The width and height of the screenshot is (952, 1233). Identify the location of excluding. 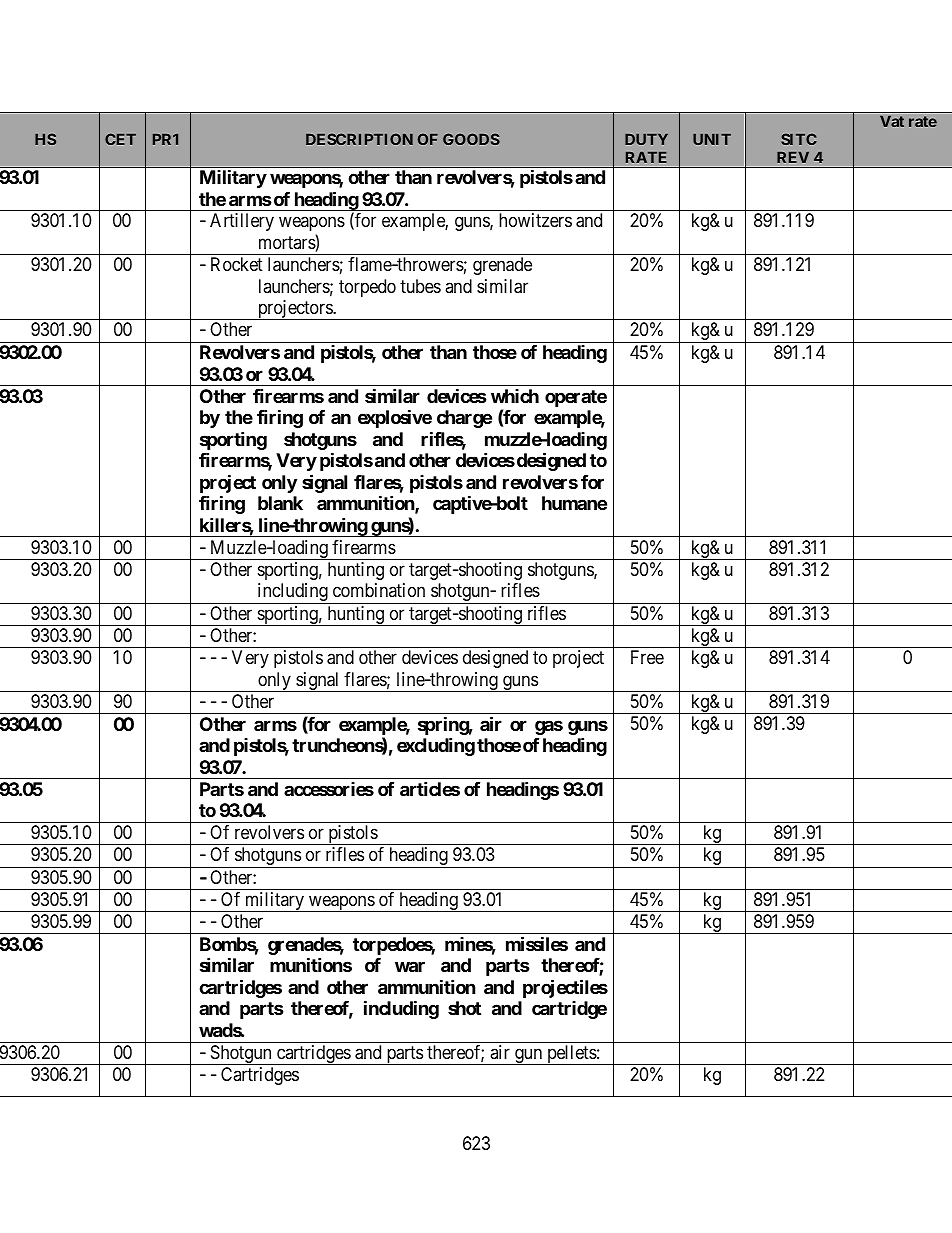
(436, 746).
